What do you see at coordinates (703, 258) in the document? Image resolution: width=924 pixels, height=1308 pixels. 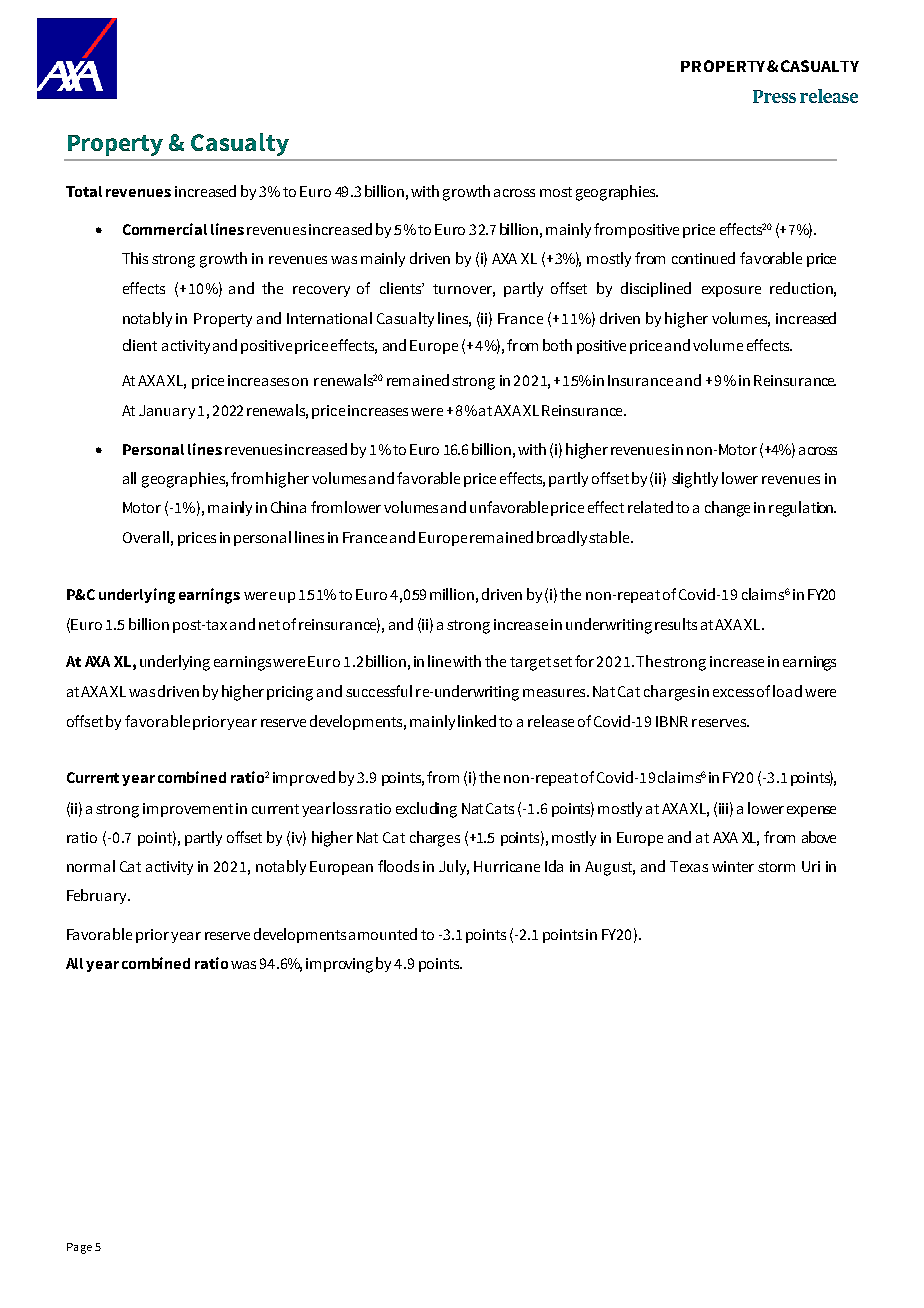 I see `continued` at bounding box center [703, 258].
